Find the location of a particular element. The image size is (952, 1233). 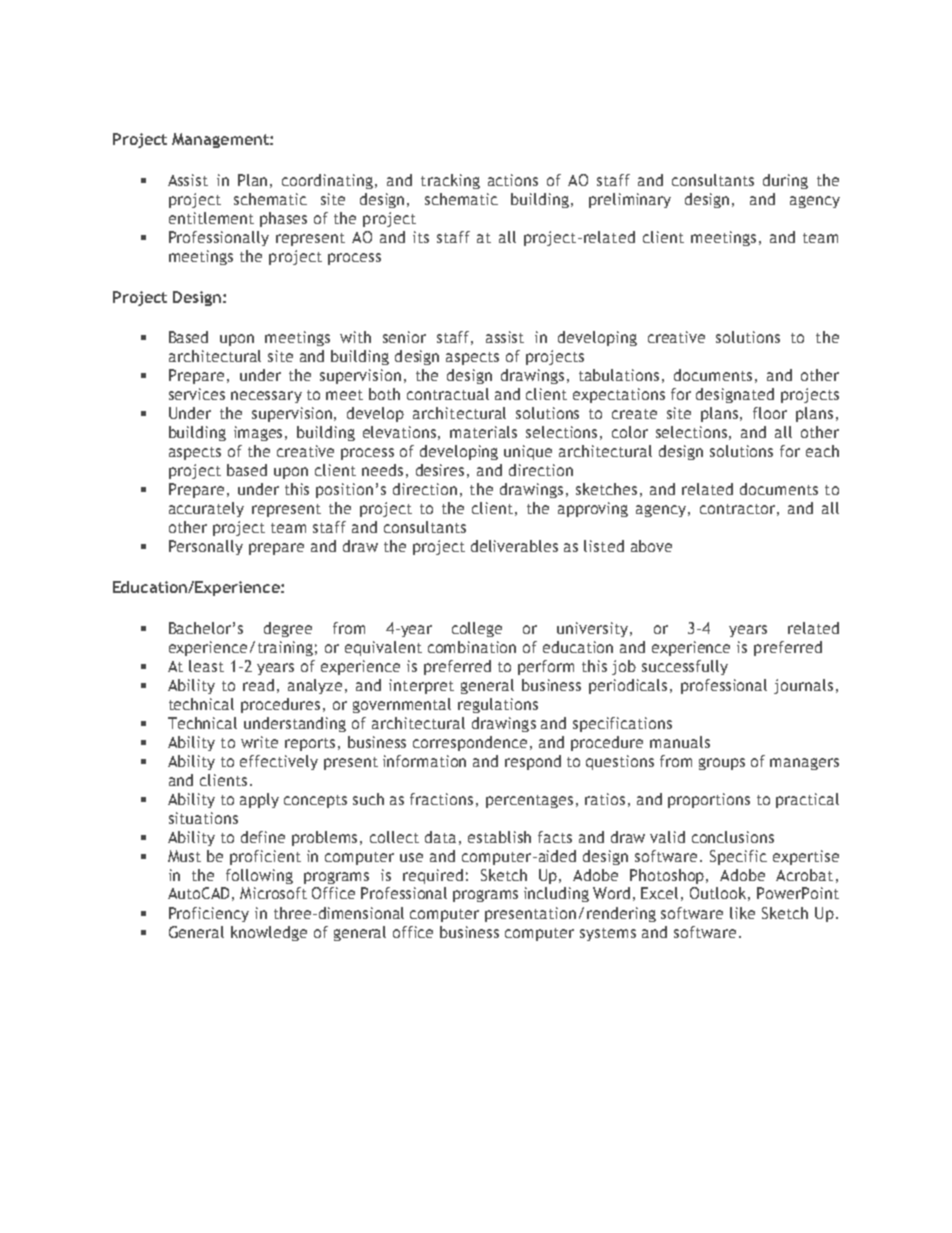

during is located at coordinates (785, 181).
